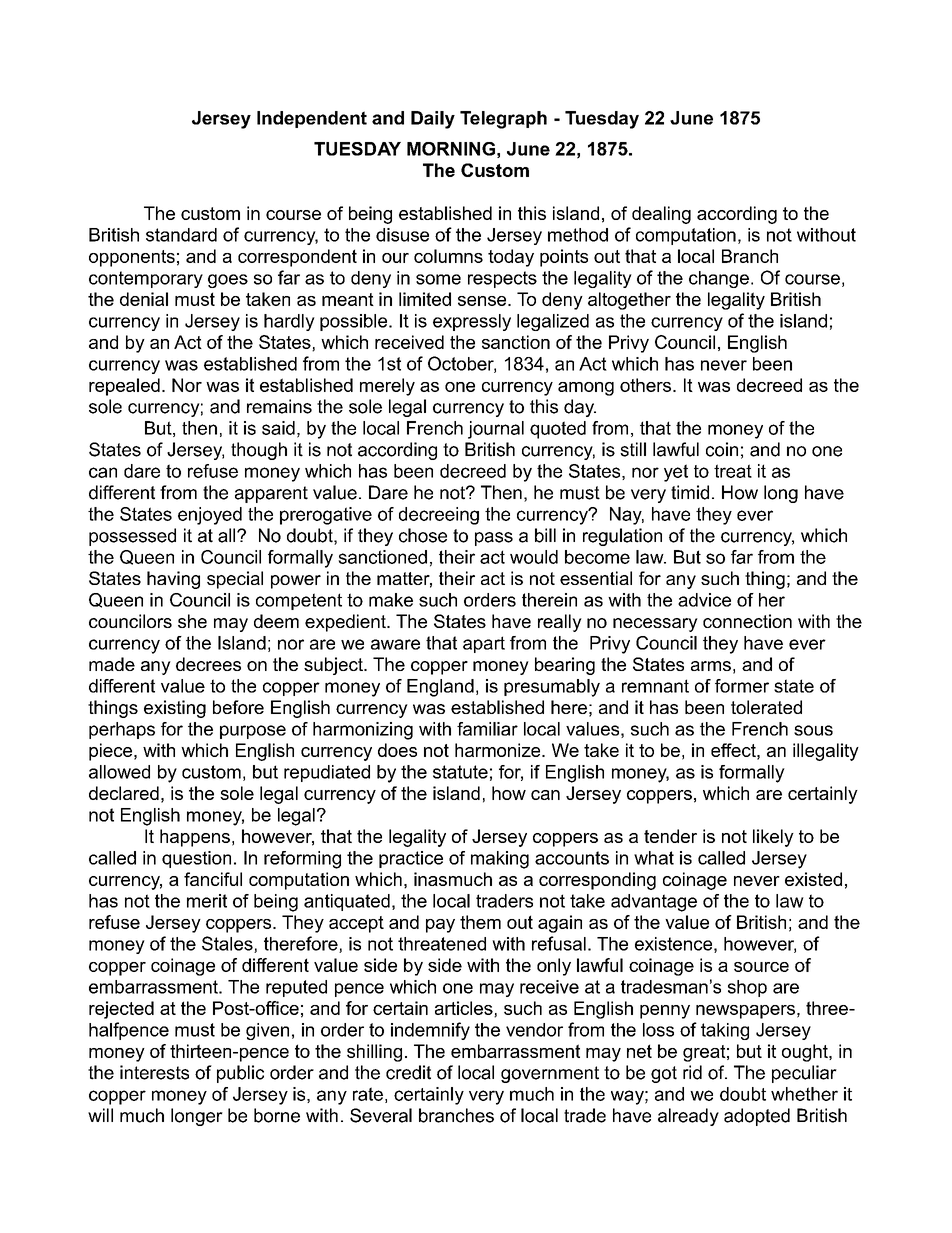 The image size is (952, 1233). What do you see at coordinates (173, 580) in the image?
I see `having` at bounding box center [173, 580].
